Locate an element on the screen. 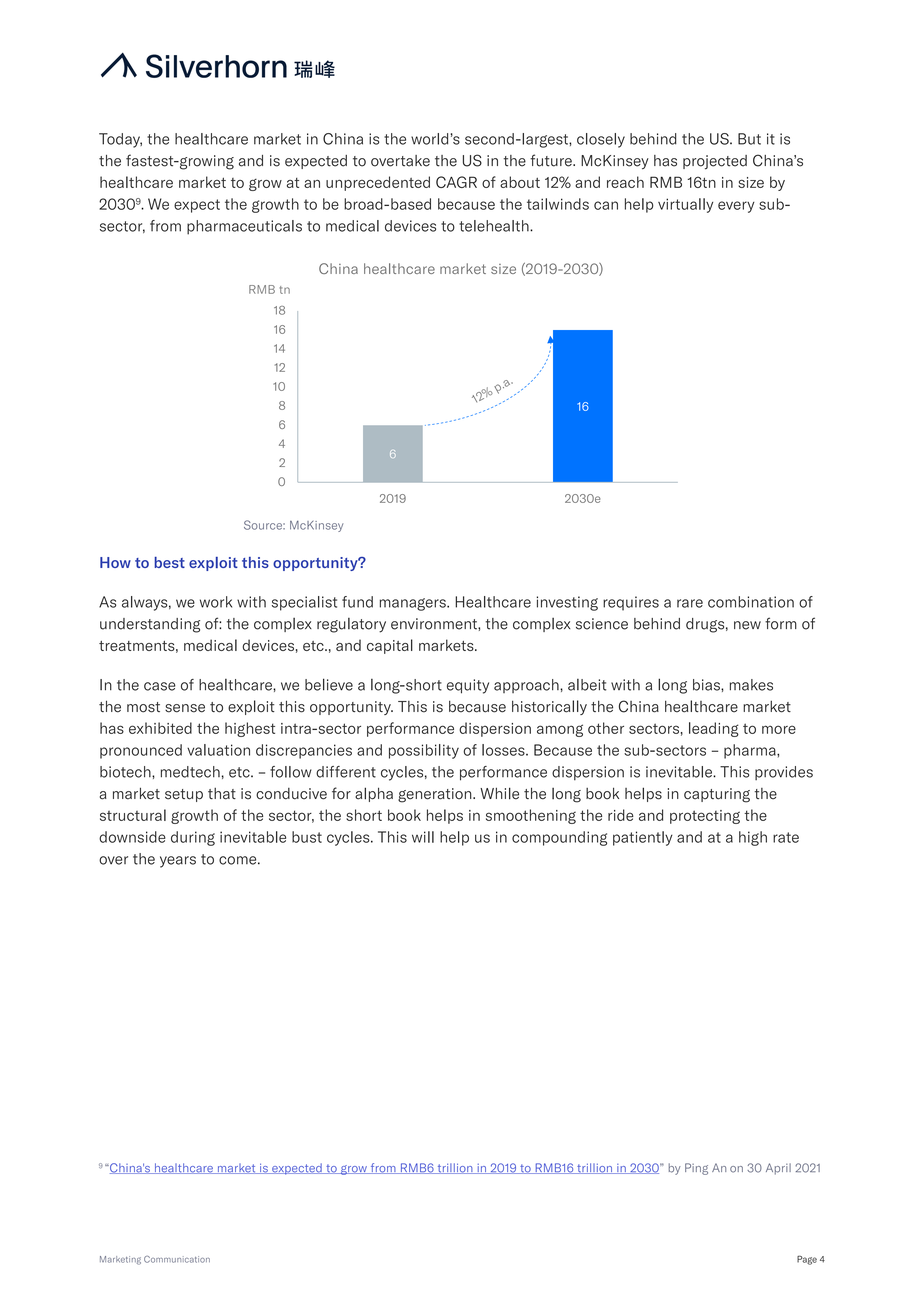 The height and width of the screenshot is (1308, 924). best is located at coordinates (169, 562).
